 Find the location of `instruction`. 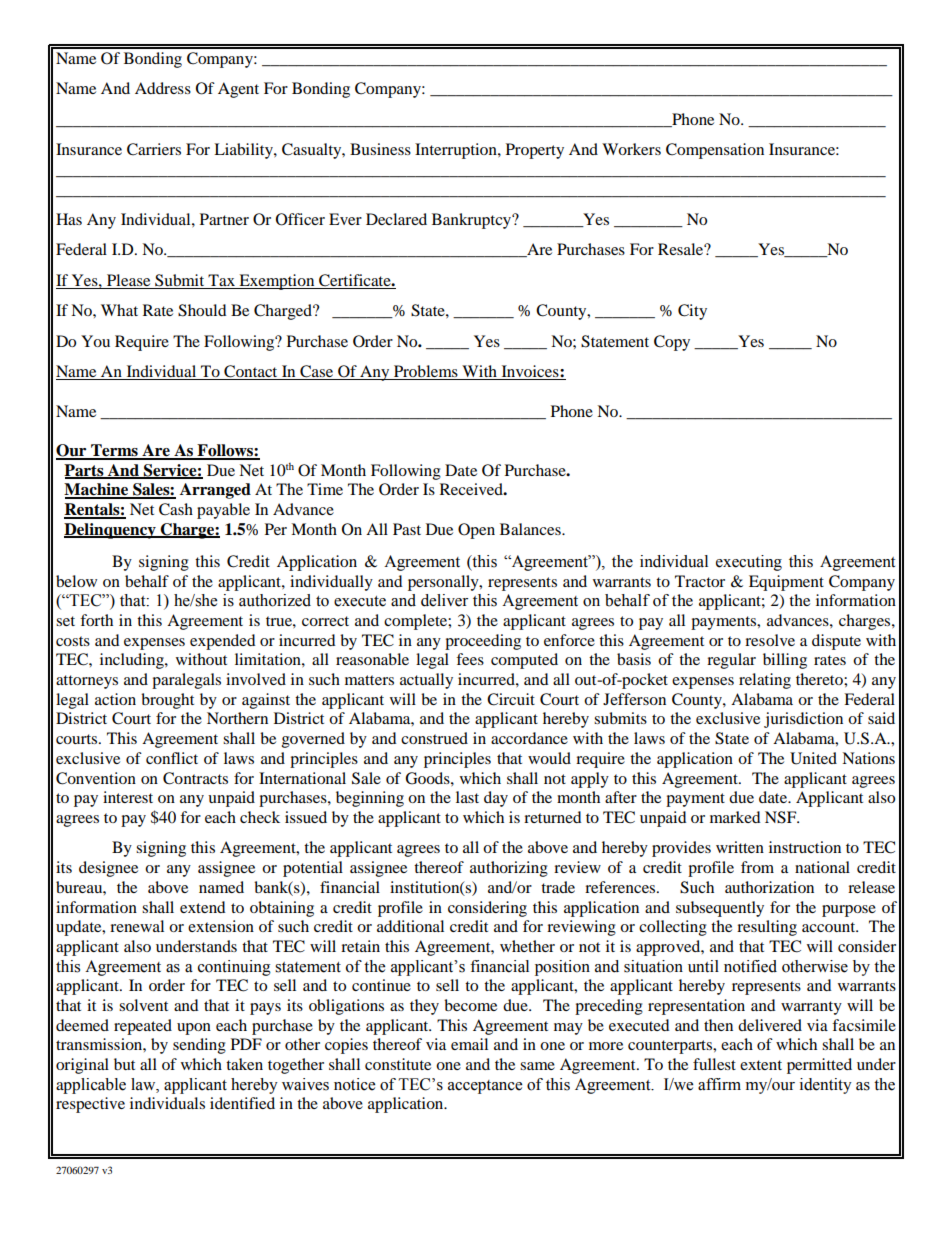

instruction is located at coordinates (805, 847).
